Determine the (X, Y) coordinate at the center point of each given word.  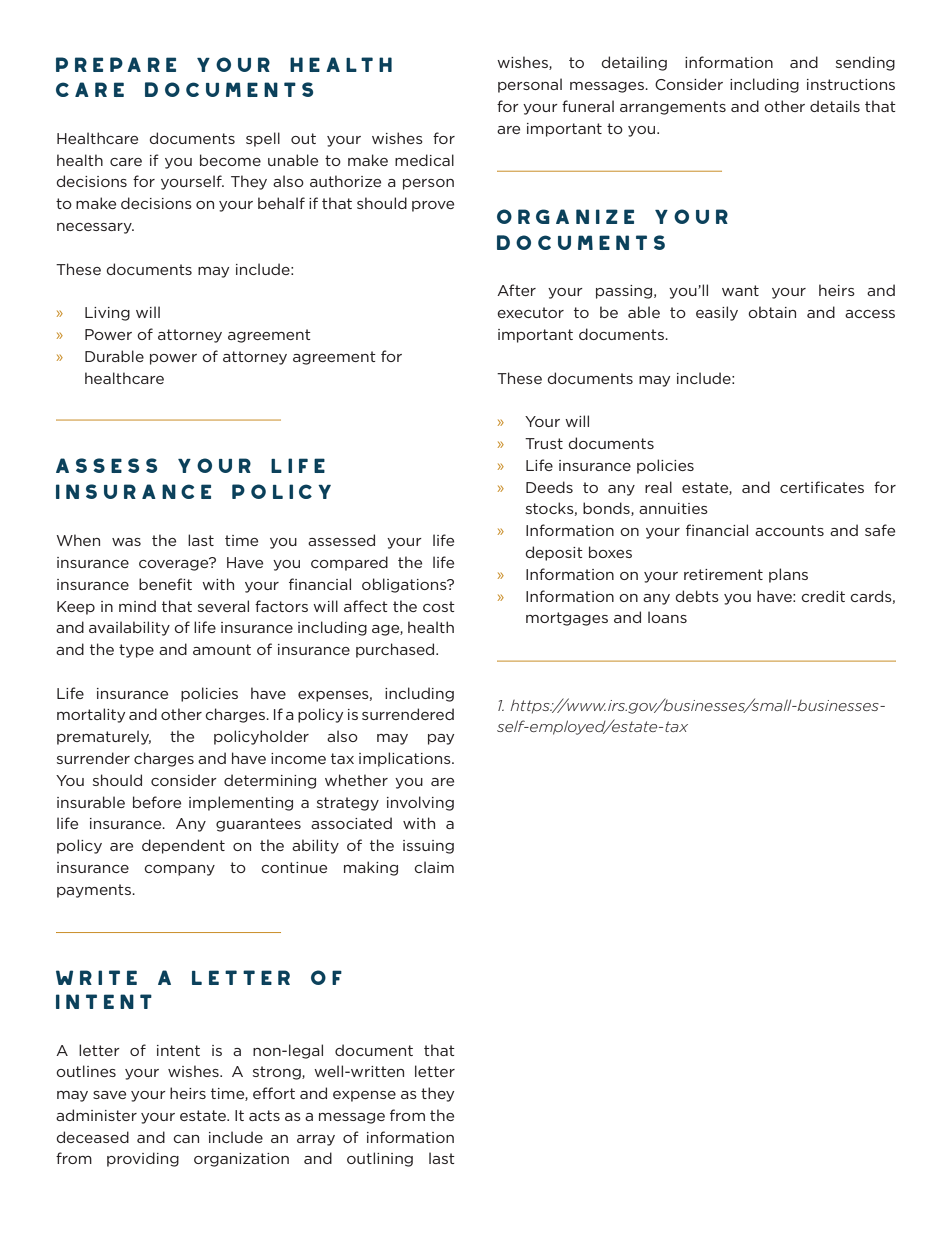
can (186, 1139)
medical (424, 160)
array (316, 1140)
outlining (380, 1159)
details (835, 106)
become (230, 160)
